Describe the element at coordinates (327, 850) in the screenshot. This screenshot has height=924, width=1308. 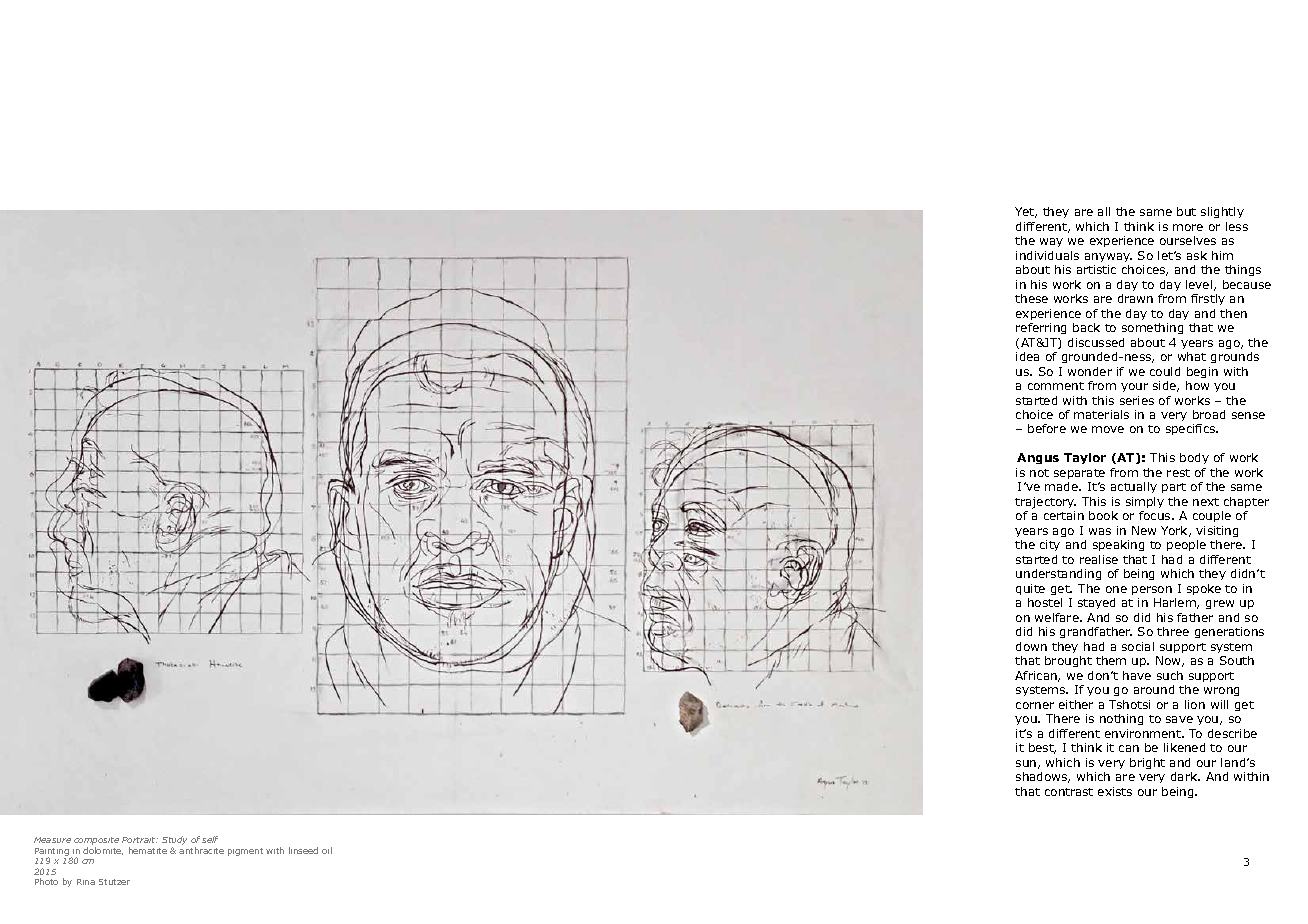
I see `oil` at that location.
